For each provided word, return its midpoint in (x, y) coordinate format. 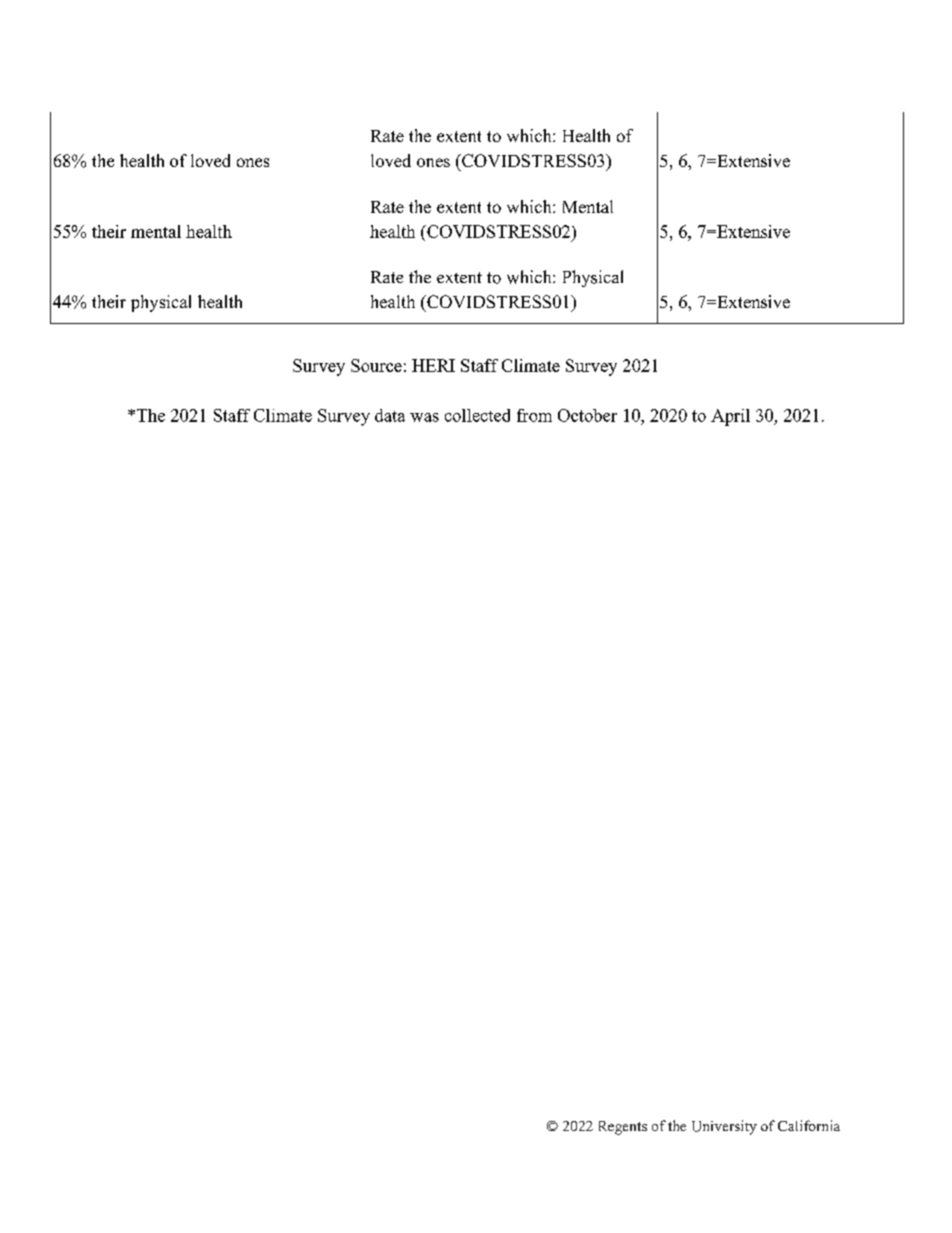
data (390, 415)
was (424, 417)
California (809, 1125)
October (587, 415)
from (534, 415)
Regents (623, 1128)
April (730, 417)
